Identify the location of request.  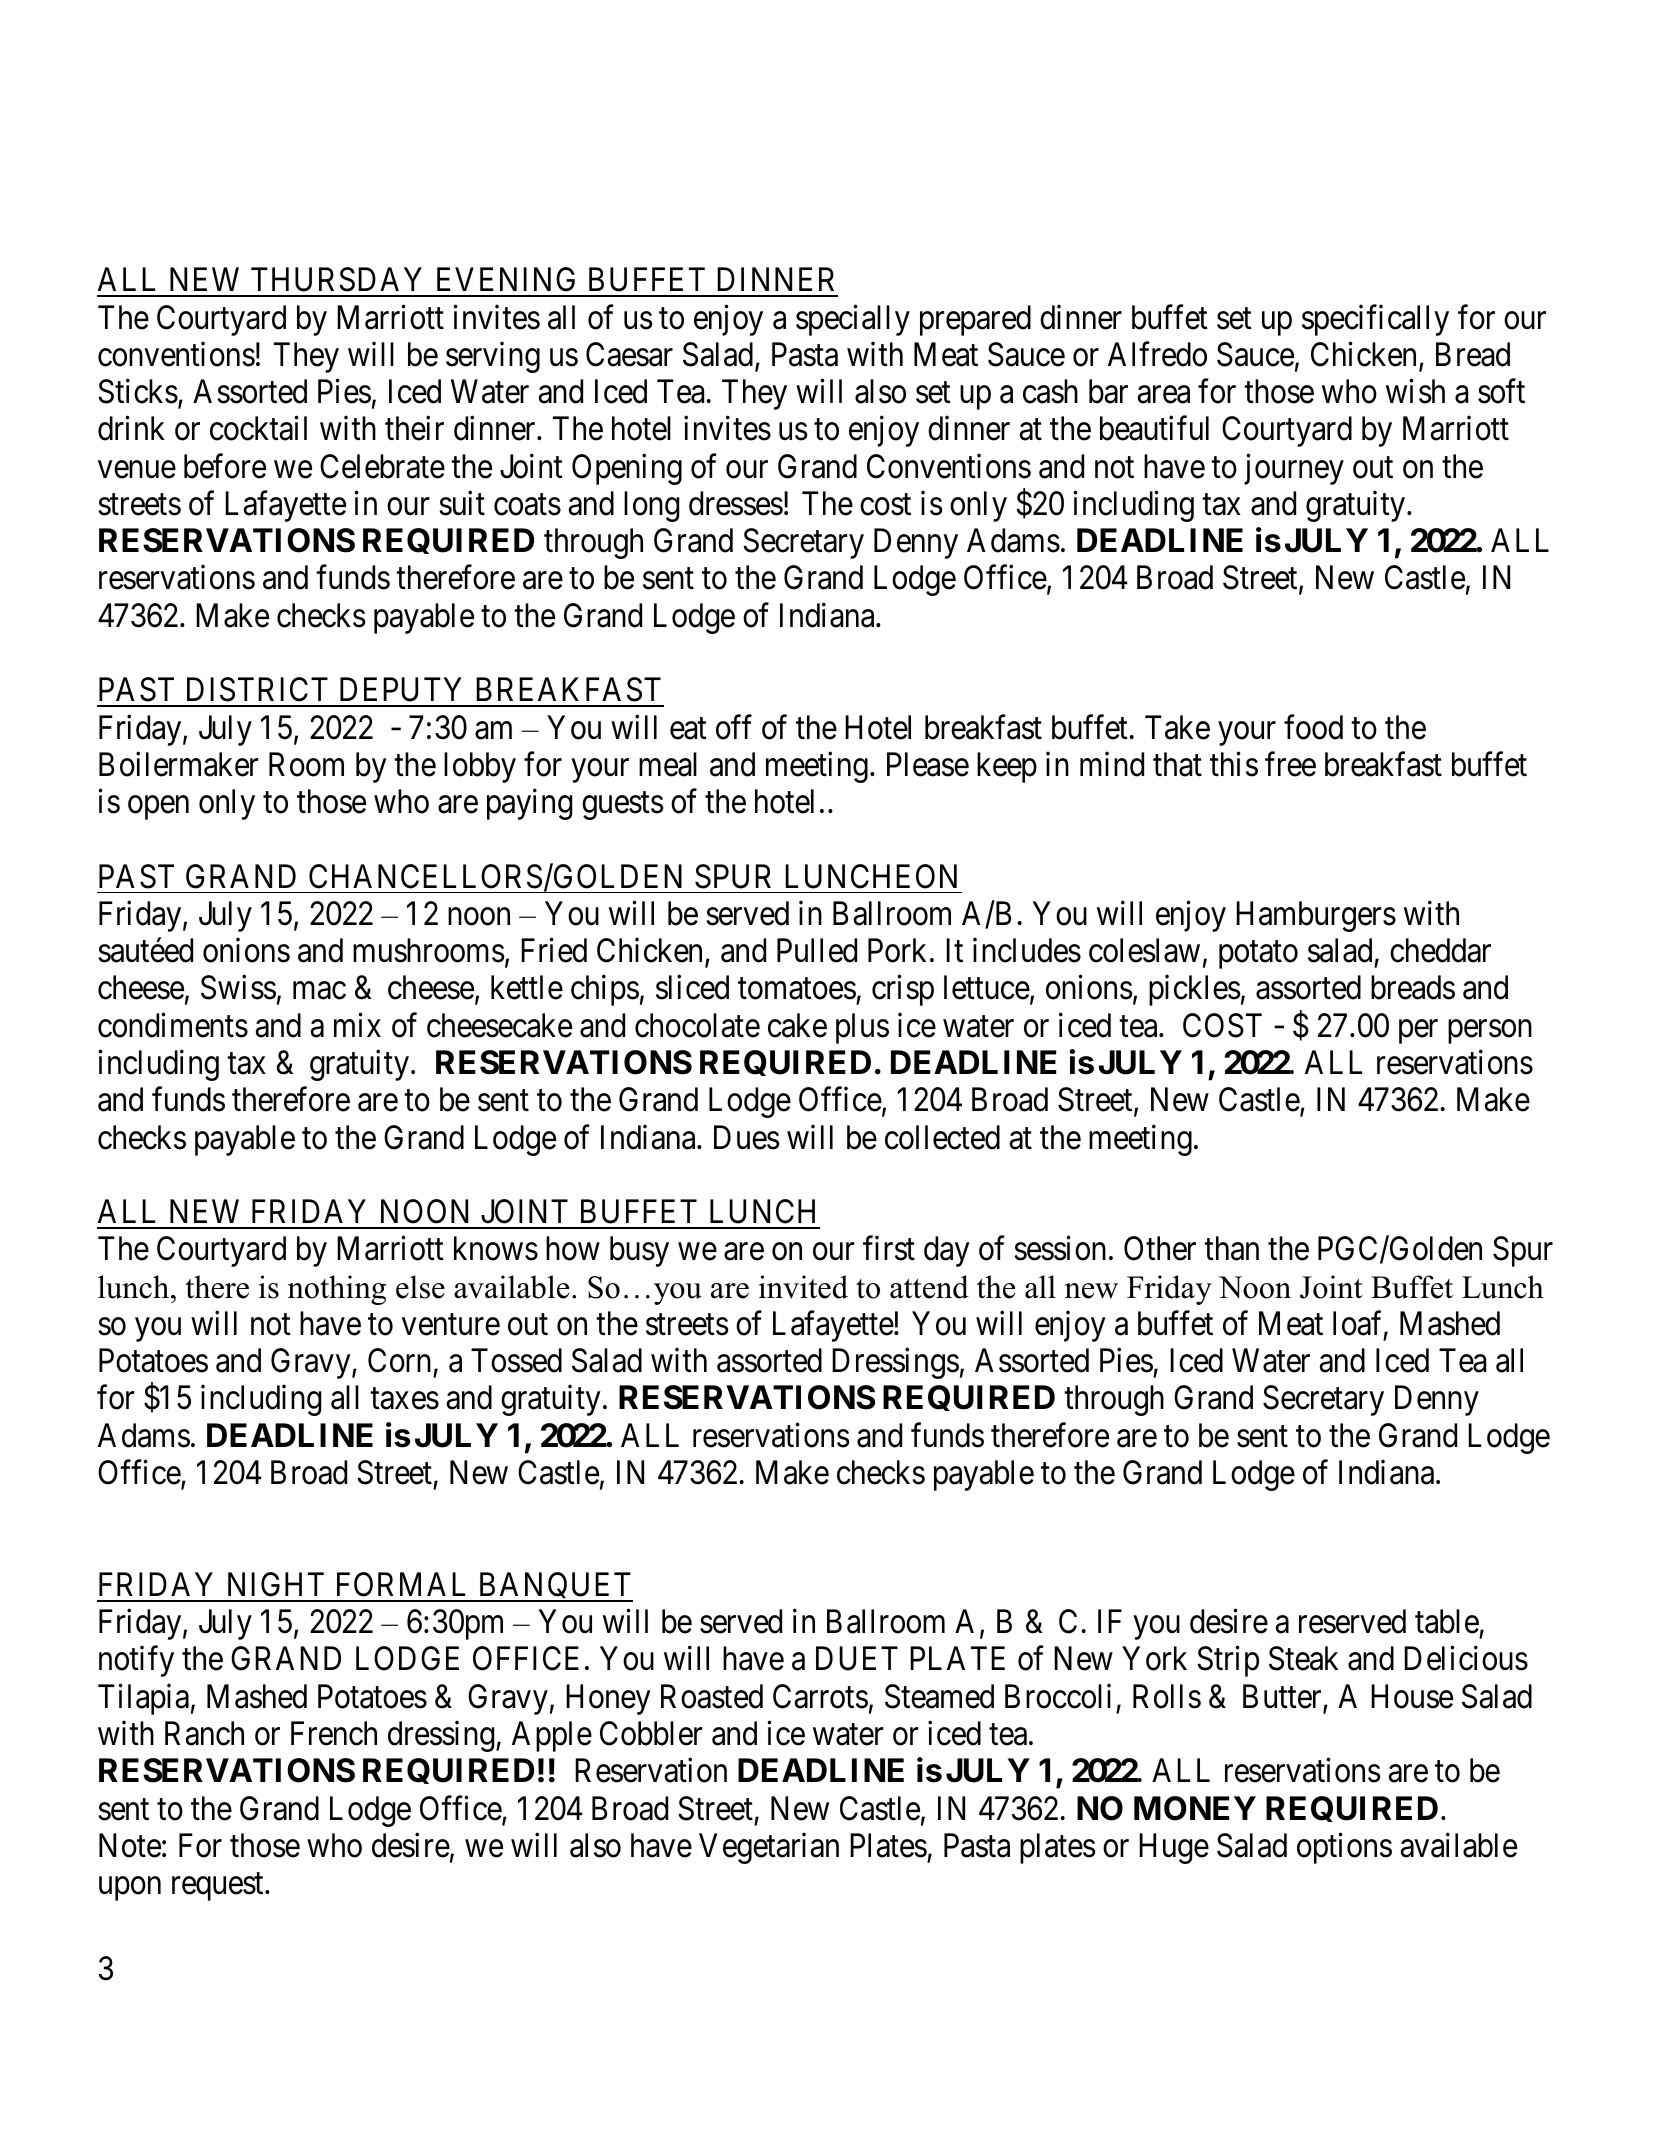
(219, 1887).
